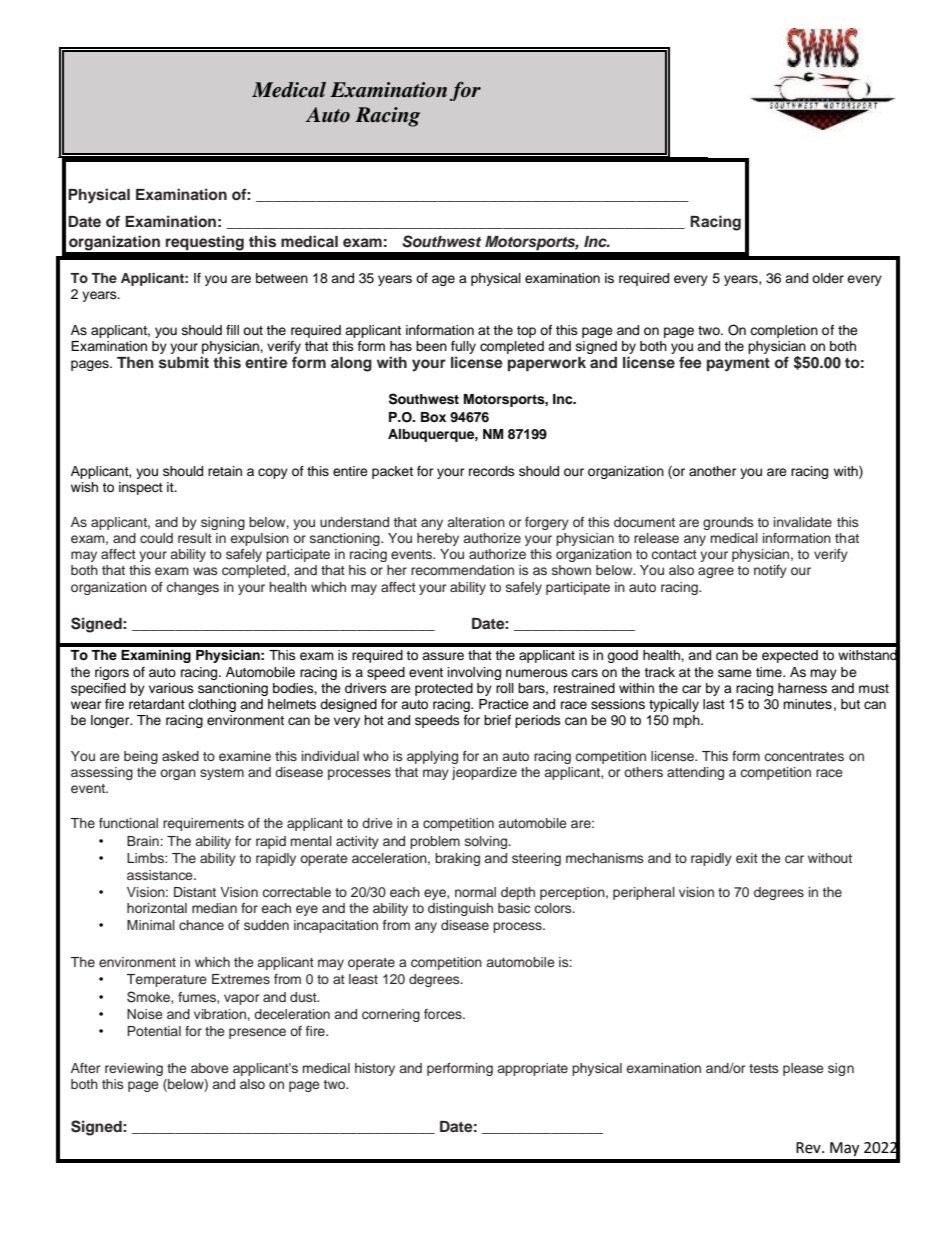 This screenshot has height=1233, width=952. Describe the element at coordinates (784, 331) in the screenshot. I see `completion` at that location.
